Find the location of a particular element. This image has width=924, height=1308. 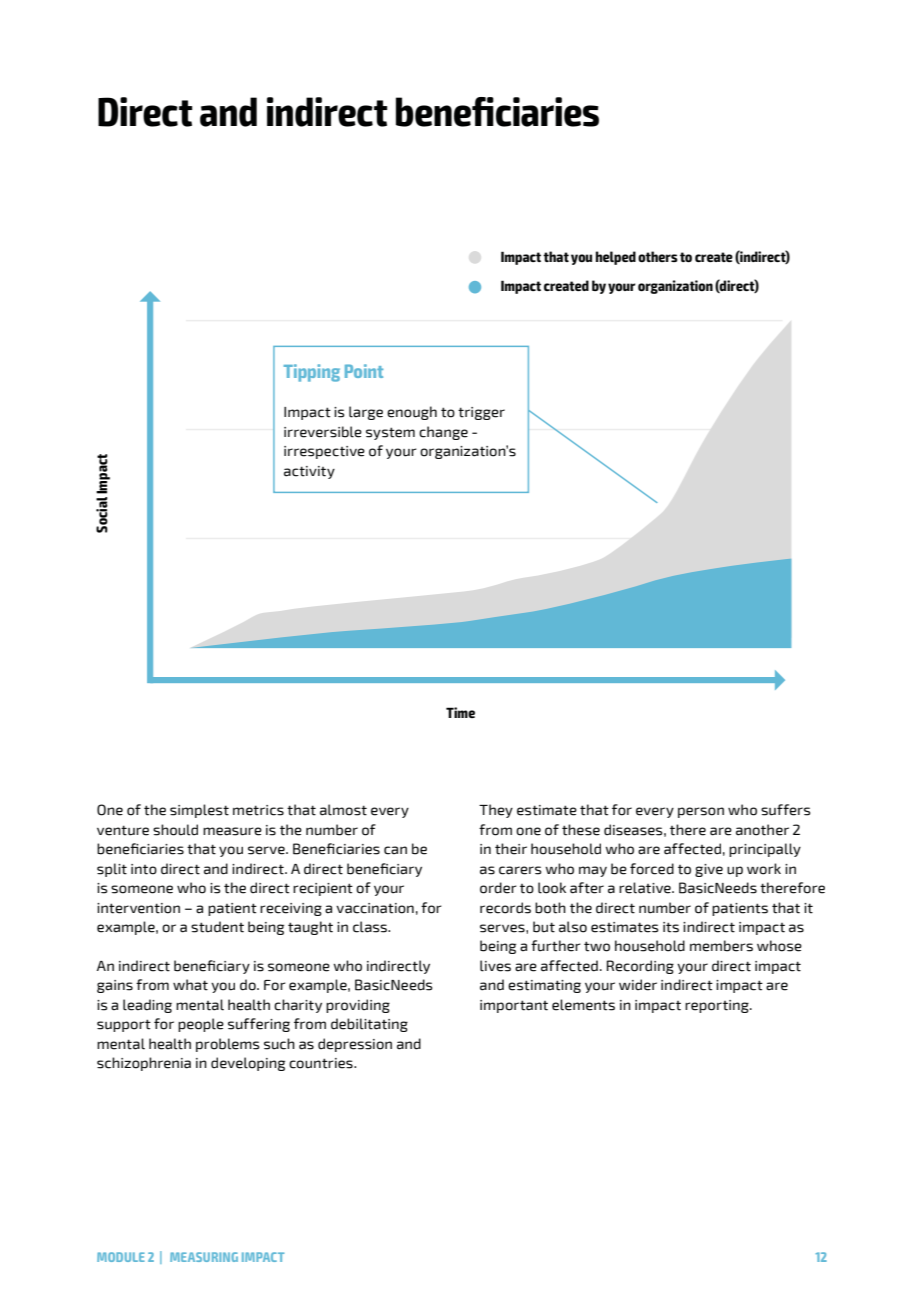

Time is located at coordinates (460, 712).
